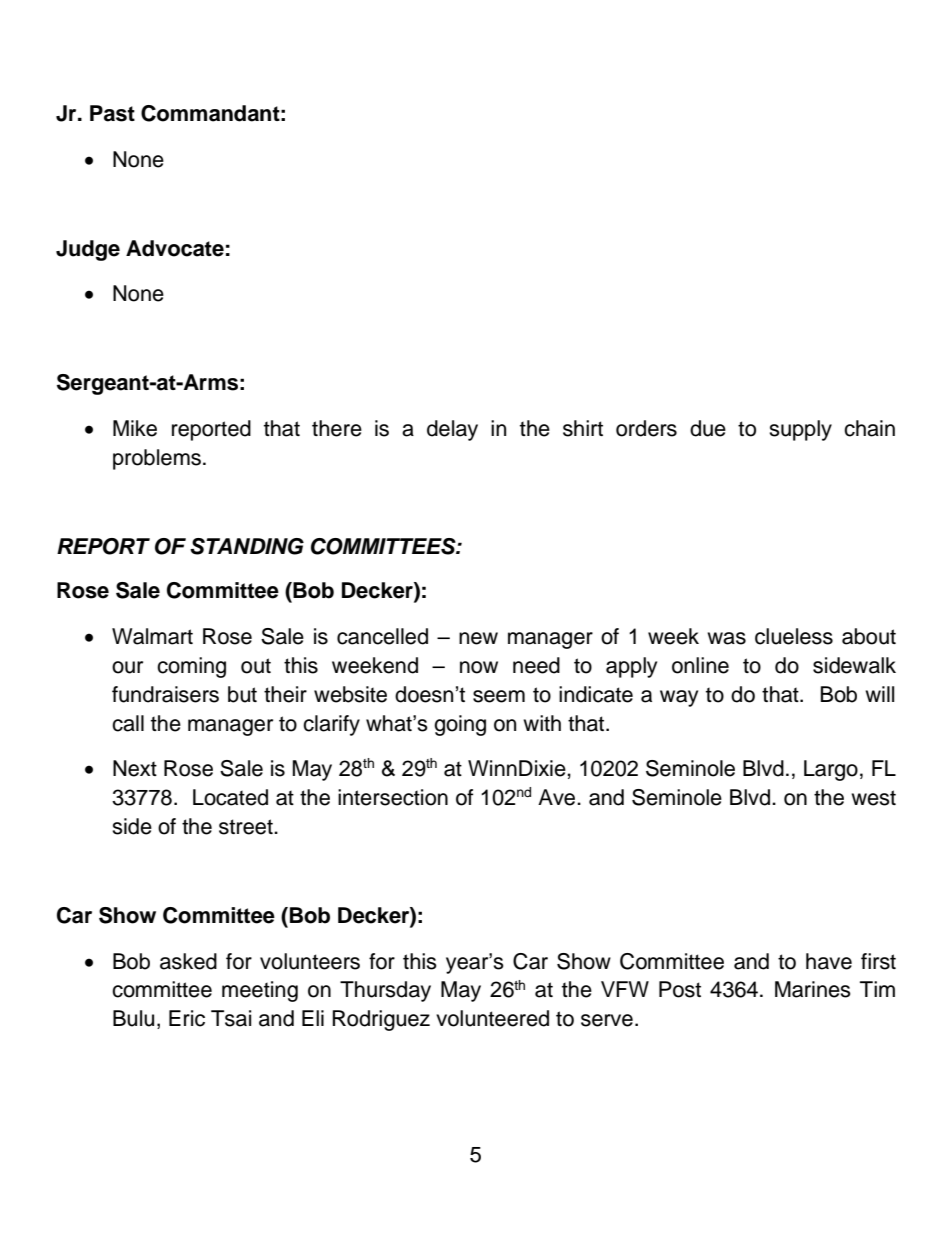  Describe the element at coordinates (187, 1018) in the document. I see `Eric` at that location.
